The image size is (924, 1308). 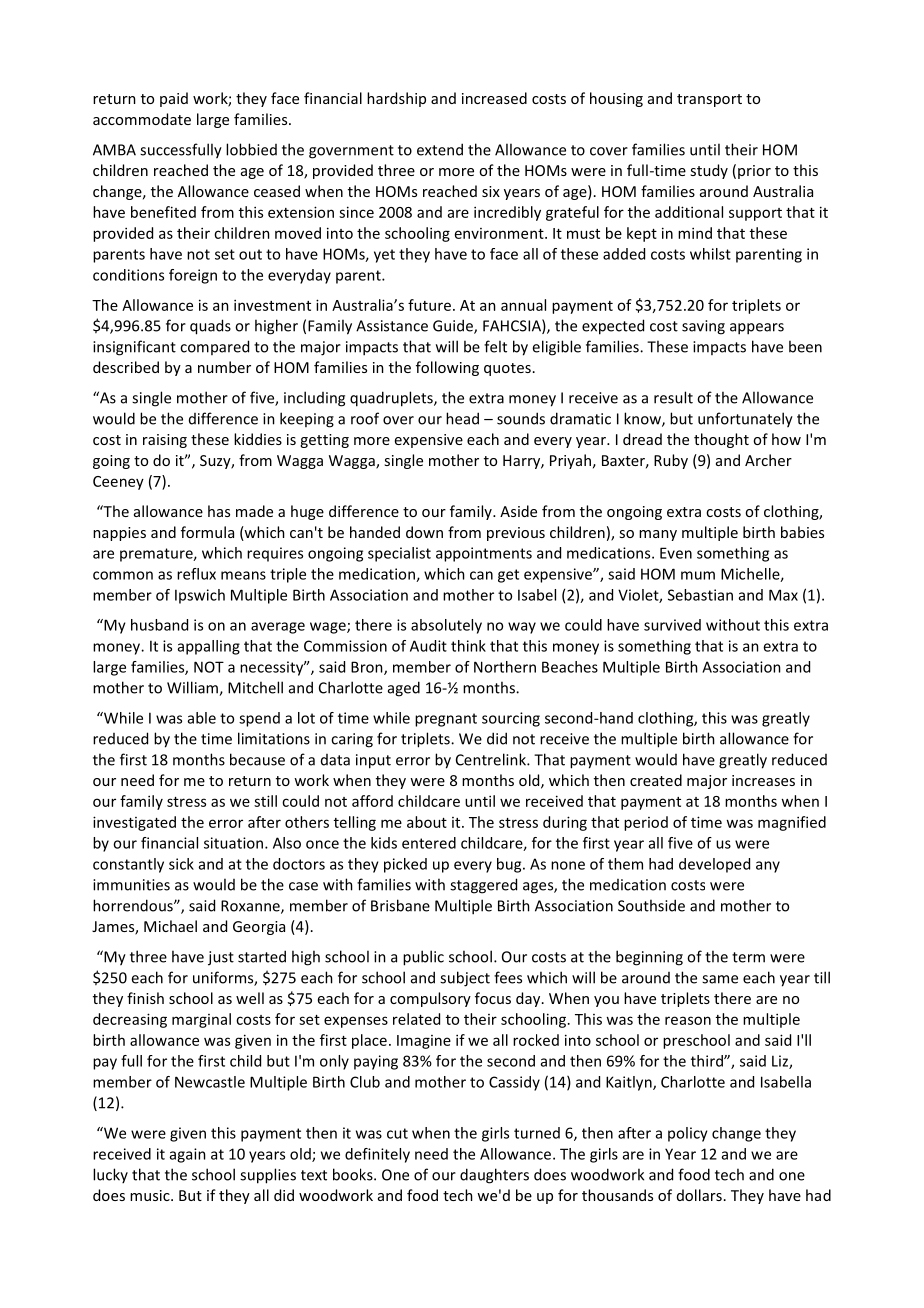 What do you see at coordinates (745, 420) in the image?
I see `unfortunately` at bounding box center [745, 420].
